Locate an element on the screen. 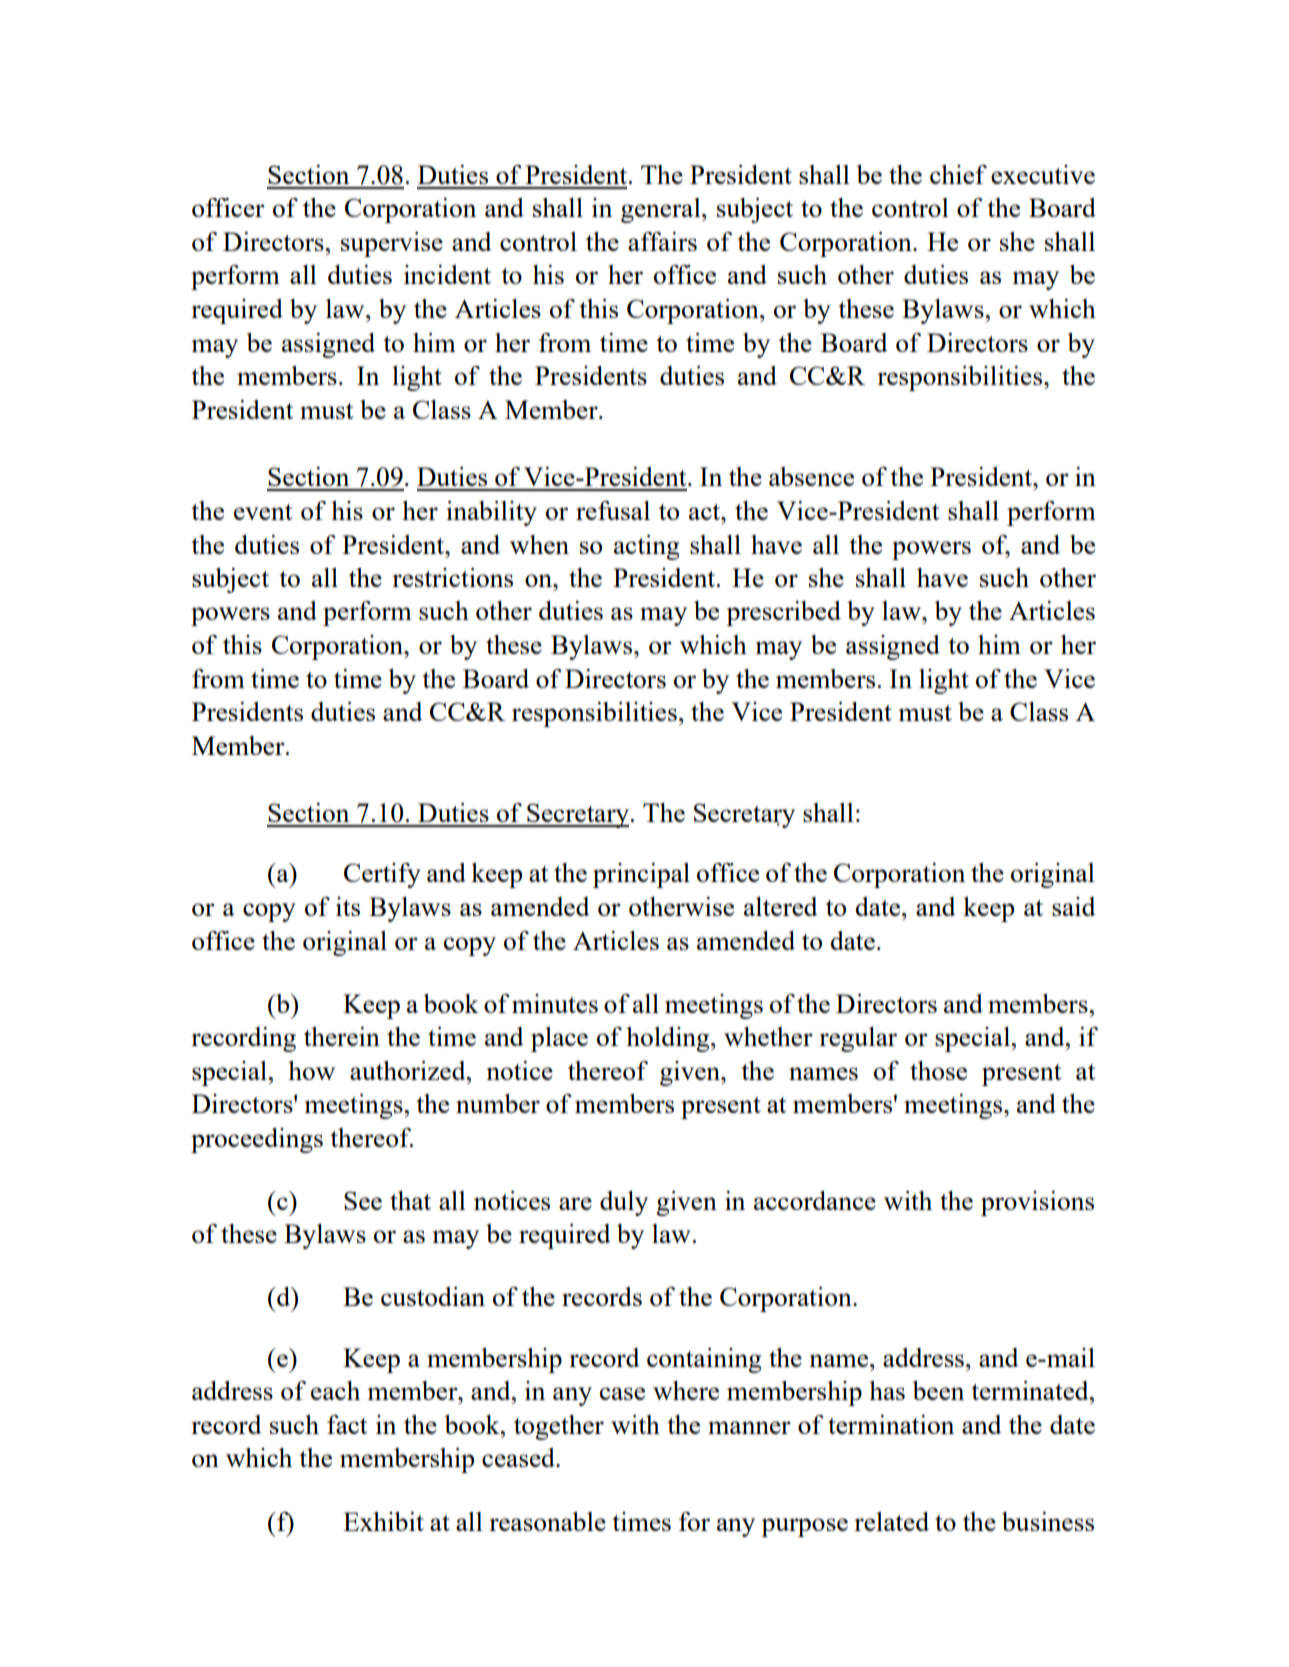 Image resolution: width=1289 pixels, height=1667 pixels. acting is located at coordinates (646, 547).
